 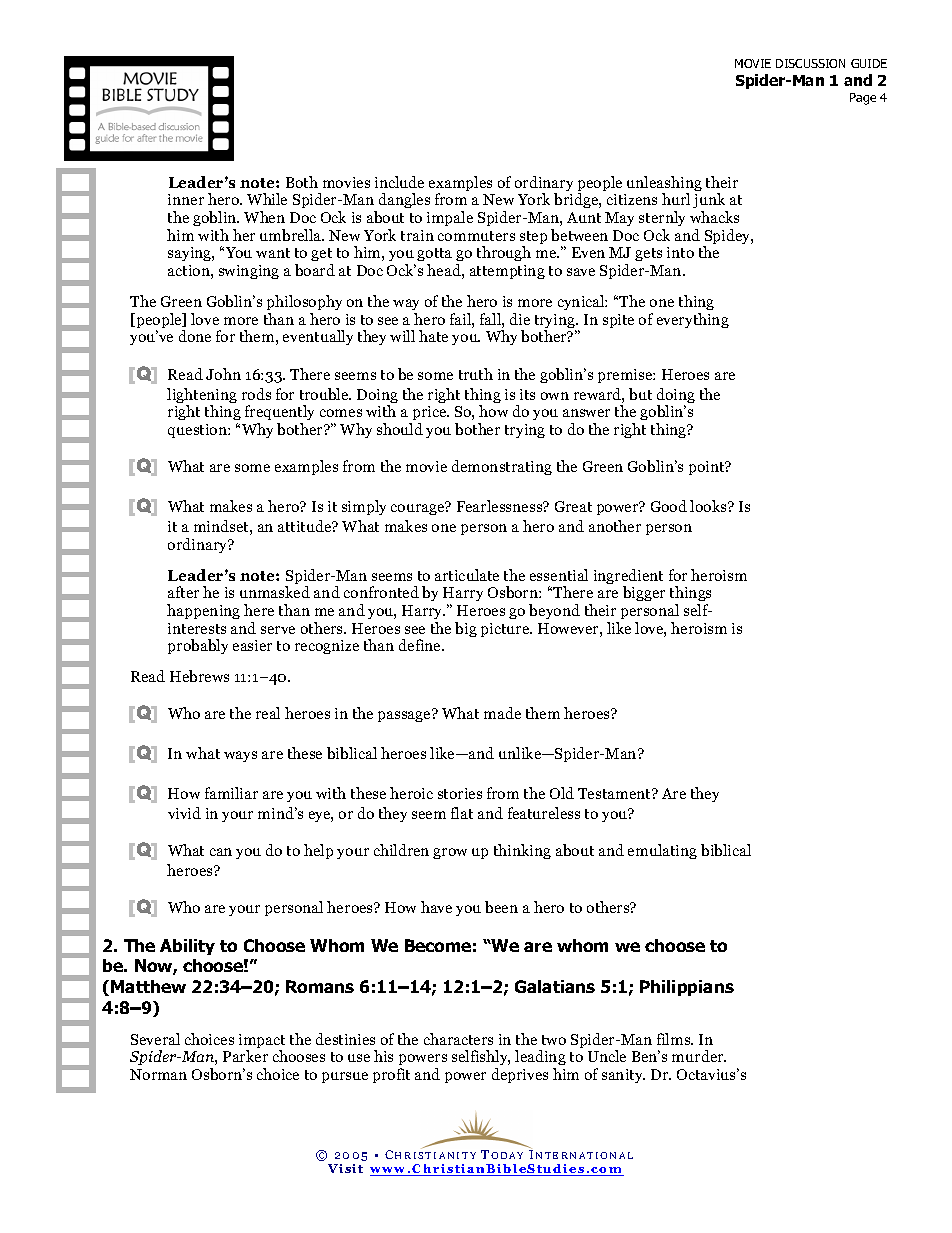 I want to click on Parker, so click(x=245, y=1056).
